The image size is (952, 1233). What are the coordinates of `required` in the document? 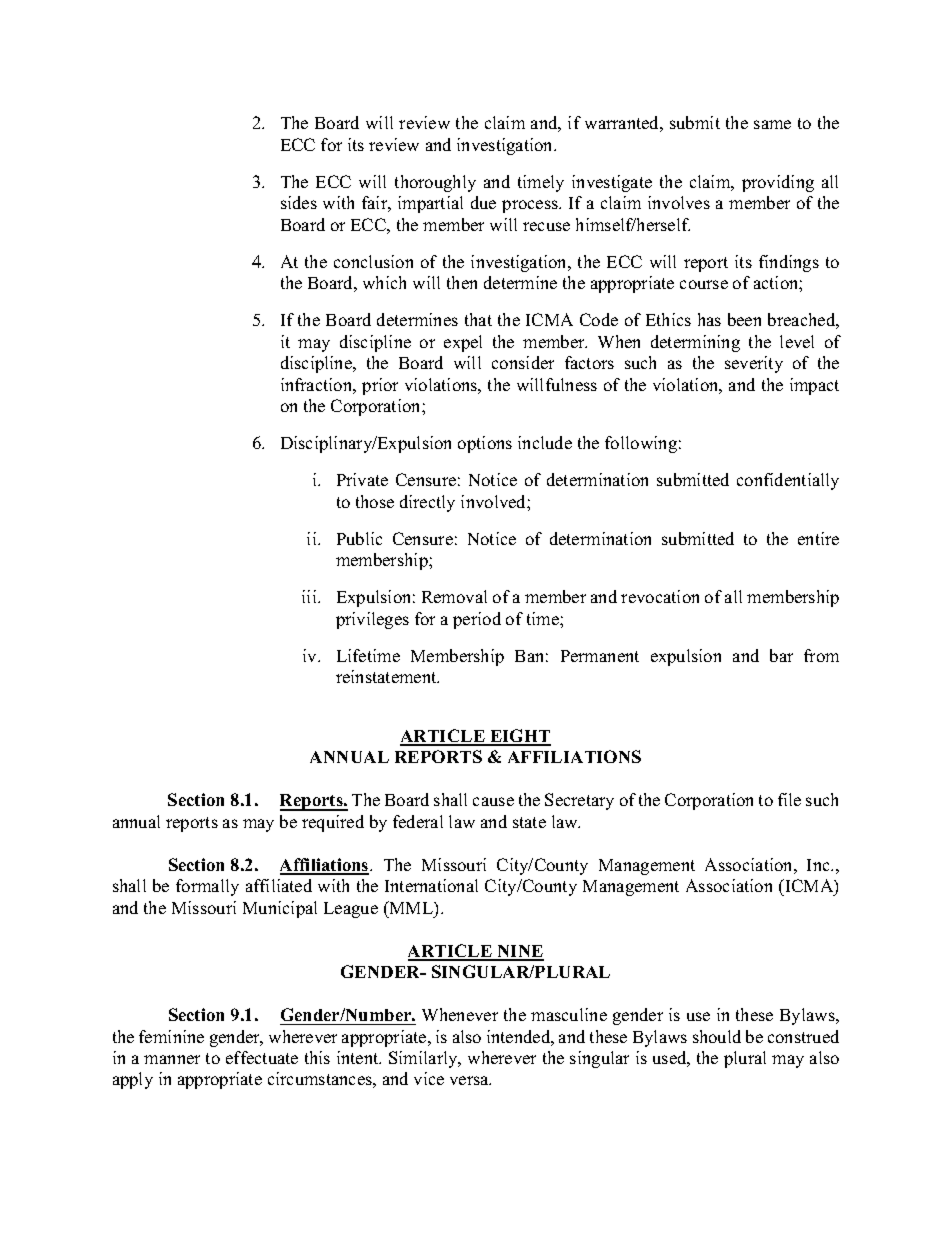 It's located at (333, 823).
